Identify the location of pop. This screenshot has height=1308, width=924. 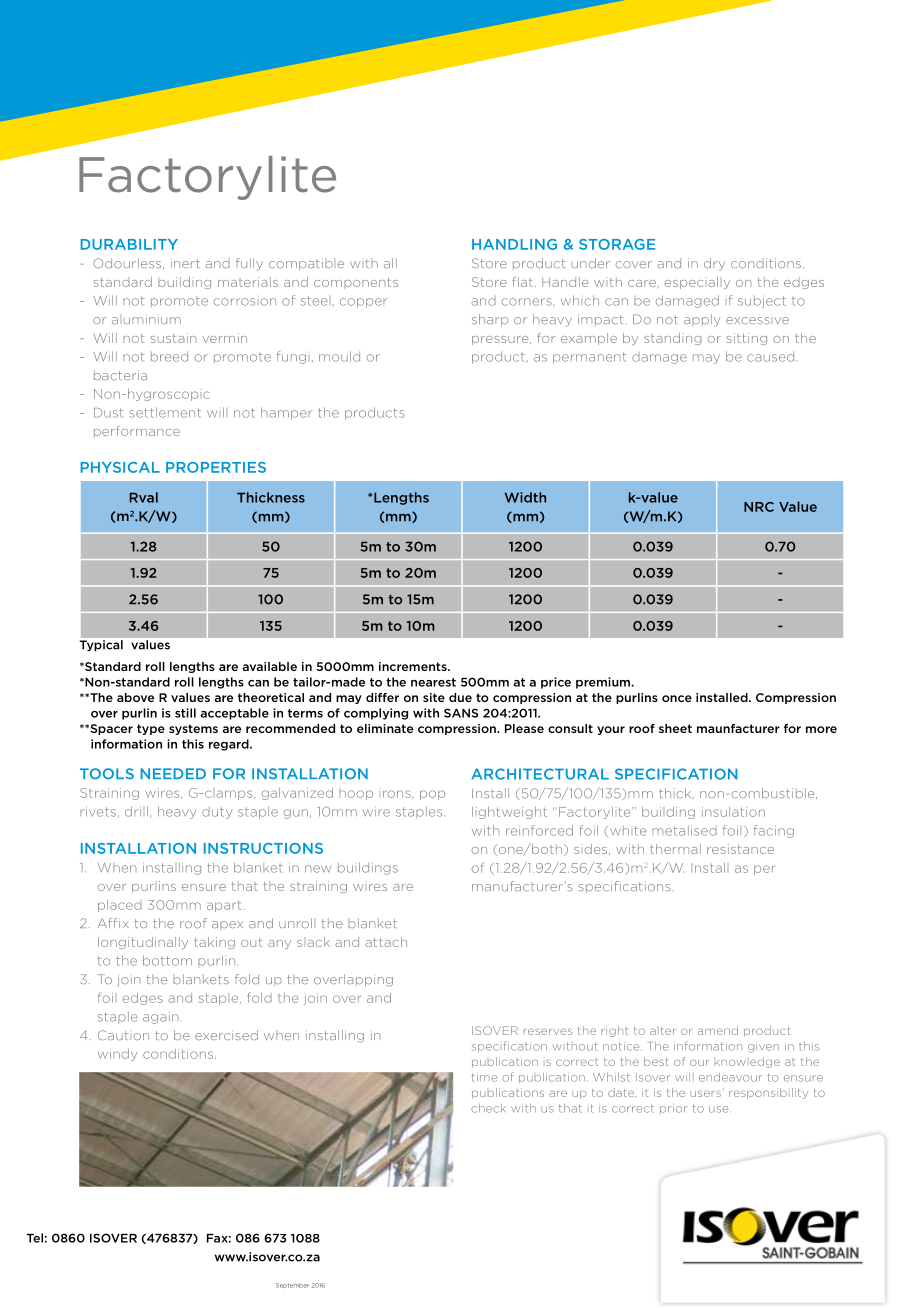
(432, 795).
